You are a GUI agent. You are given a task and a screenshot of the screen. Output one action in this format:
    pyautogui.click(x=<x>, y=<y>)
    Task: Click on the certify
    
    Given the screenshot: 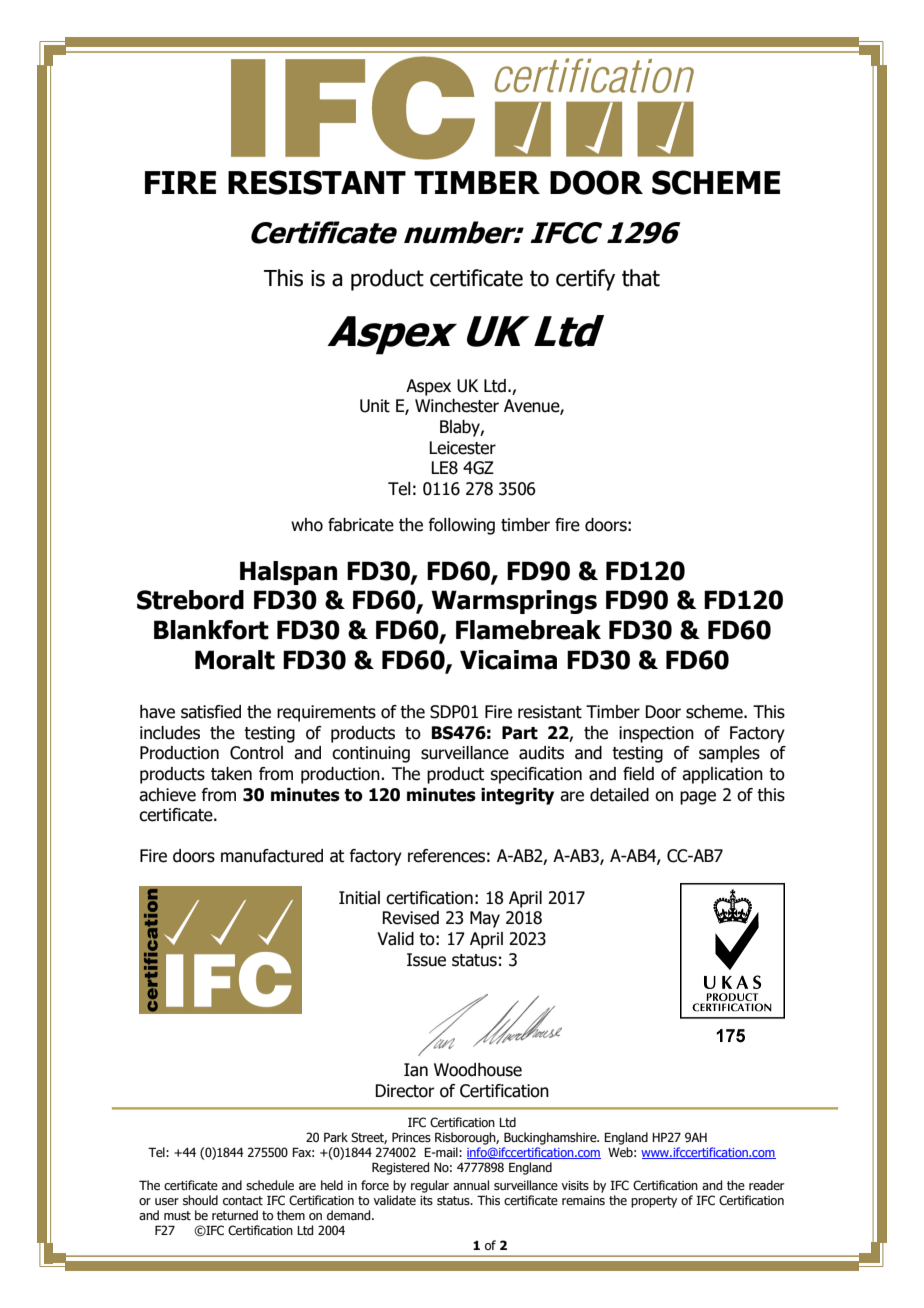 What is the action you would take?
    pyautogui.click(x=585, y=280)
